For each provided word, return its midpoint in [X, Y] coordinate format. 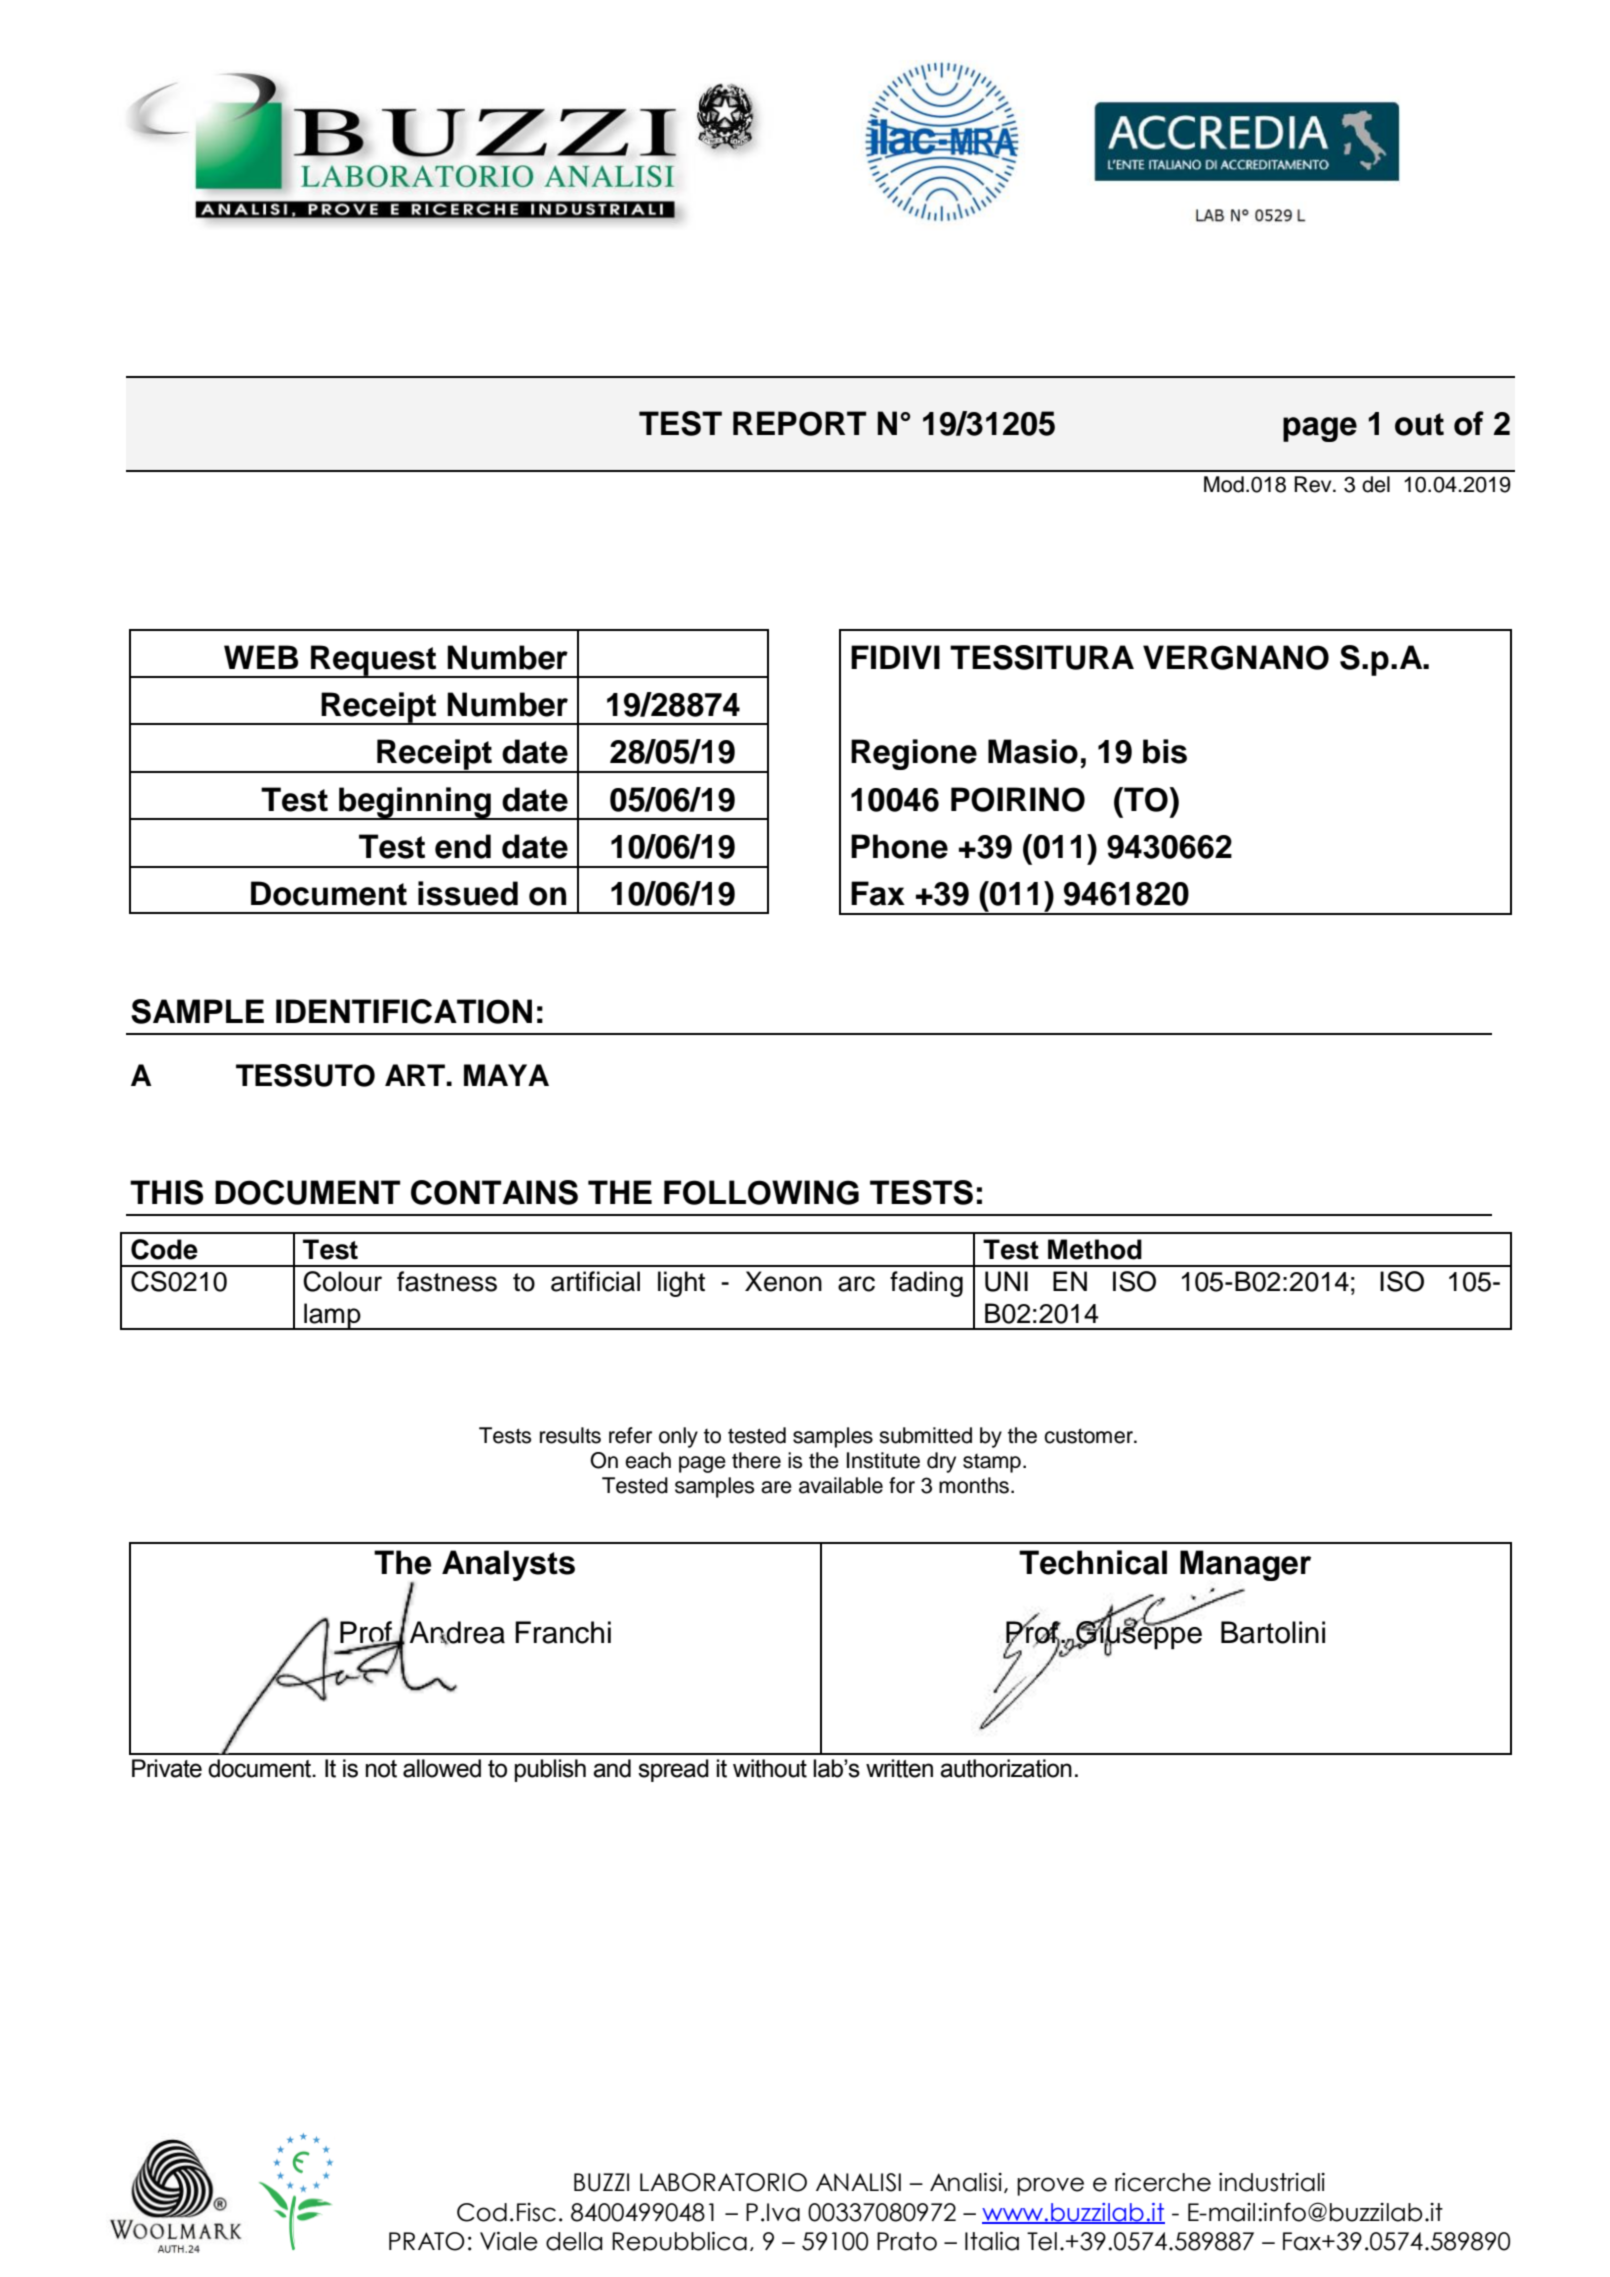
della [574, 2241]
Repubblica [679, 2241]
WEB [261, 657]
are [776, 1487]
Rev [1314, 484]
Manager [1245, 1565]
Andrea [457, 1633]
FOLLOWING [761, 1192]
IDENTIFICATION [404, 1011]
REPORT [799, 423]
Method [1095, 1249]
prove [1050, 2186]
